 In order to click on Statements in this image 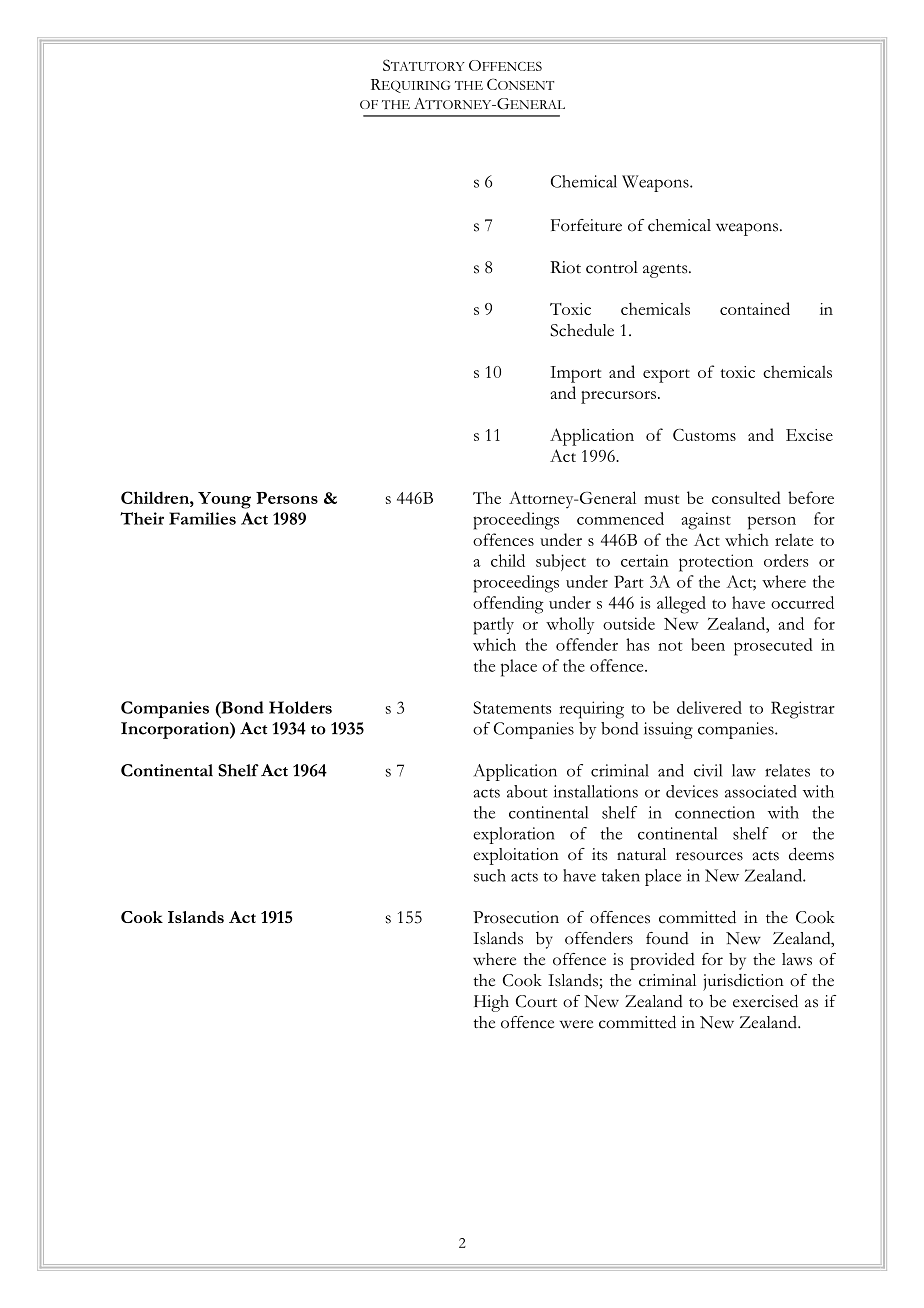, I will do `click(512, 707)`.
